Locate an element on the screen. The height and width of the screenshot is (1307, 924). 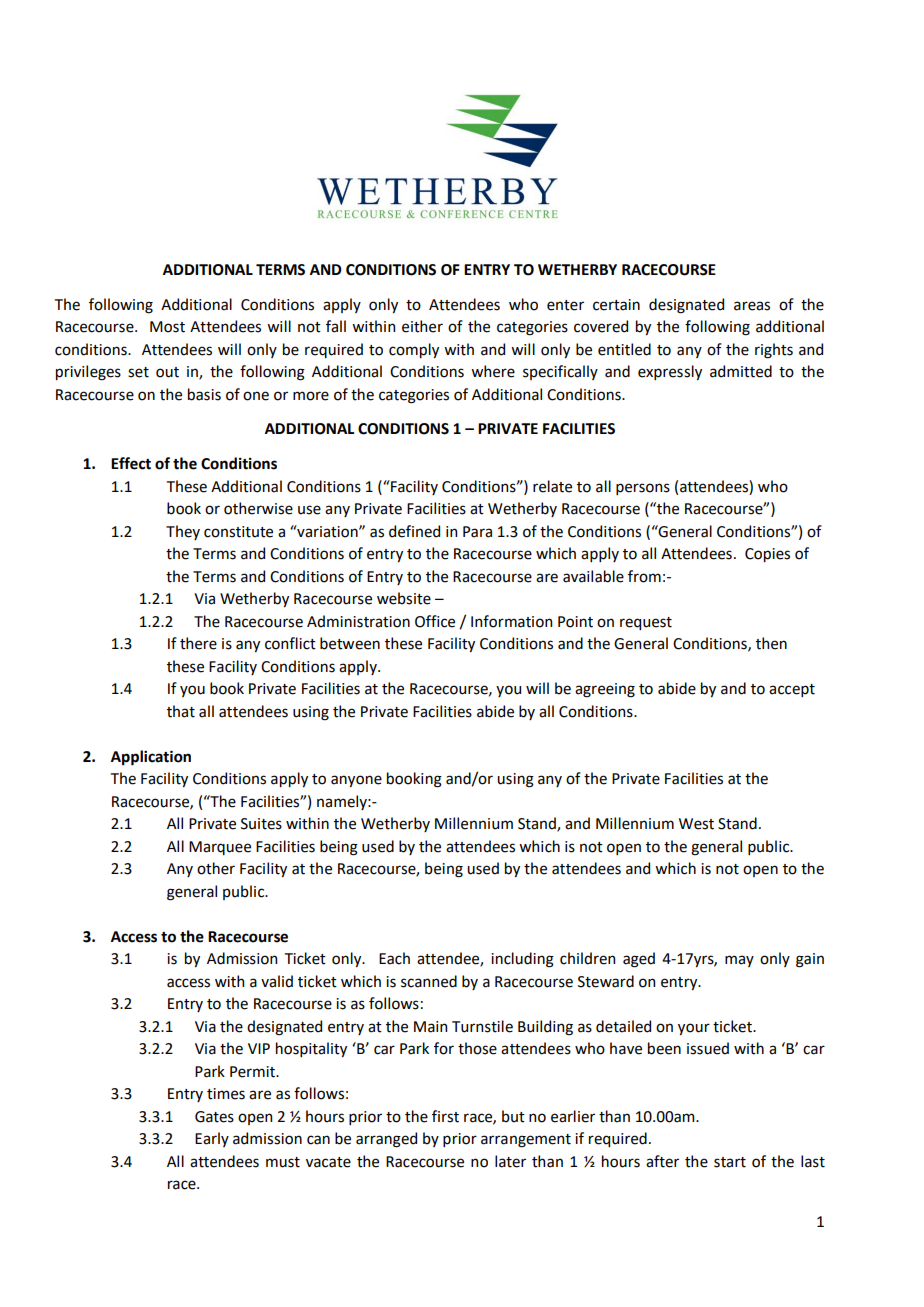
accept is located at coordinates (792, 690).
